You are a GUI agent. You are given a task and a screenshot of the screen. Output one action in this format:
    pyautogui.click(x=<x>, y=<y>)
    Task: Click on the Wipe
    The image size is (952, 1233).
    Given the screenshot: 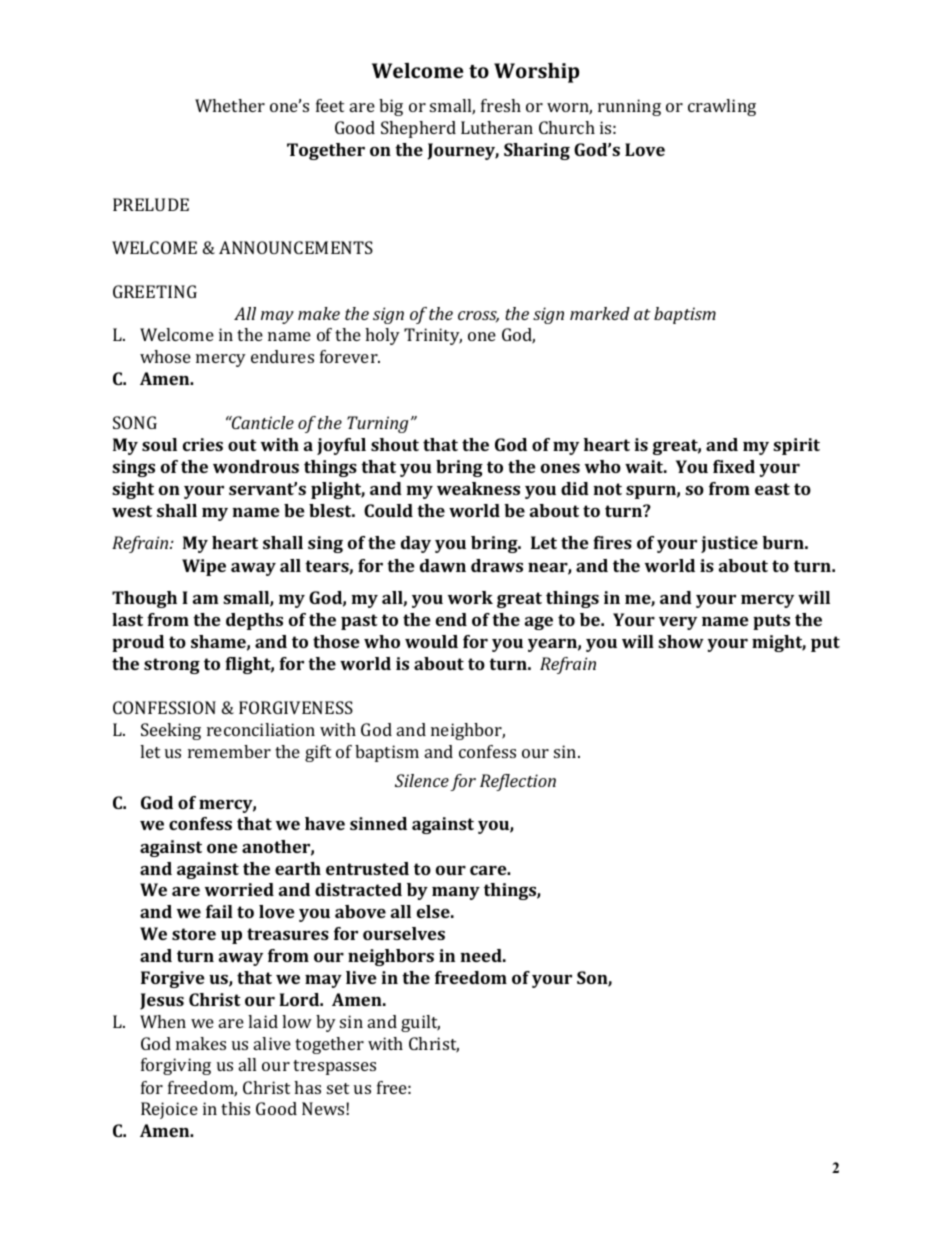 What is the action you would take?
    pyautogui.click(x=204, y=567)
